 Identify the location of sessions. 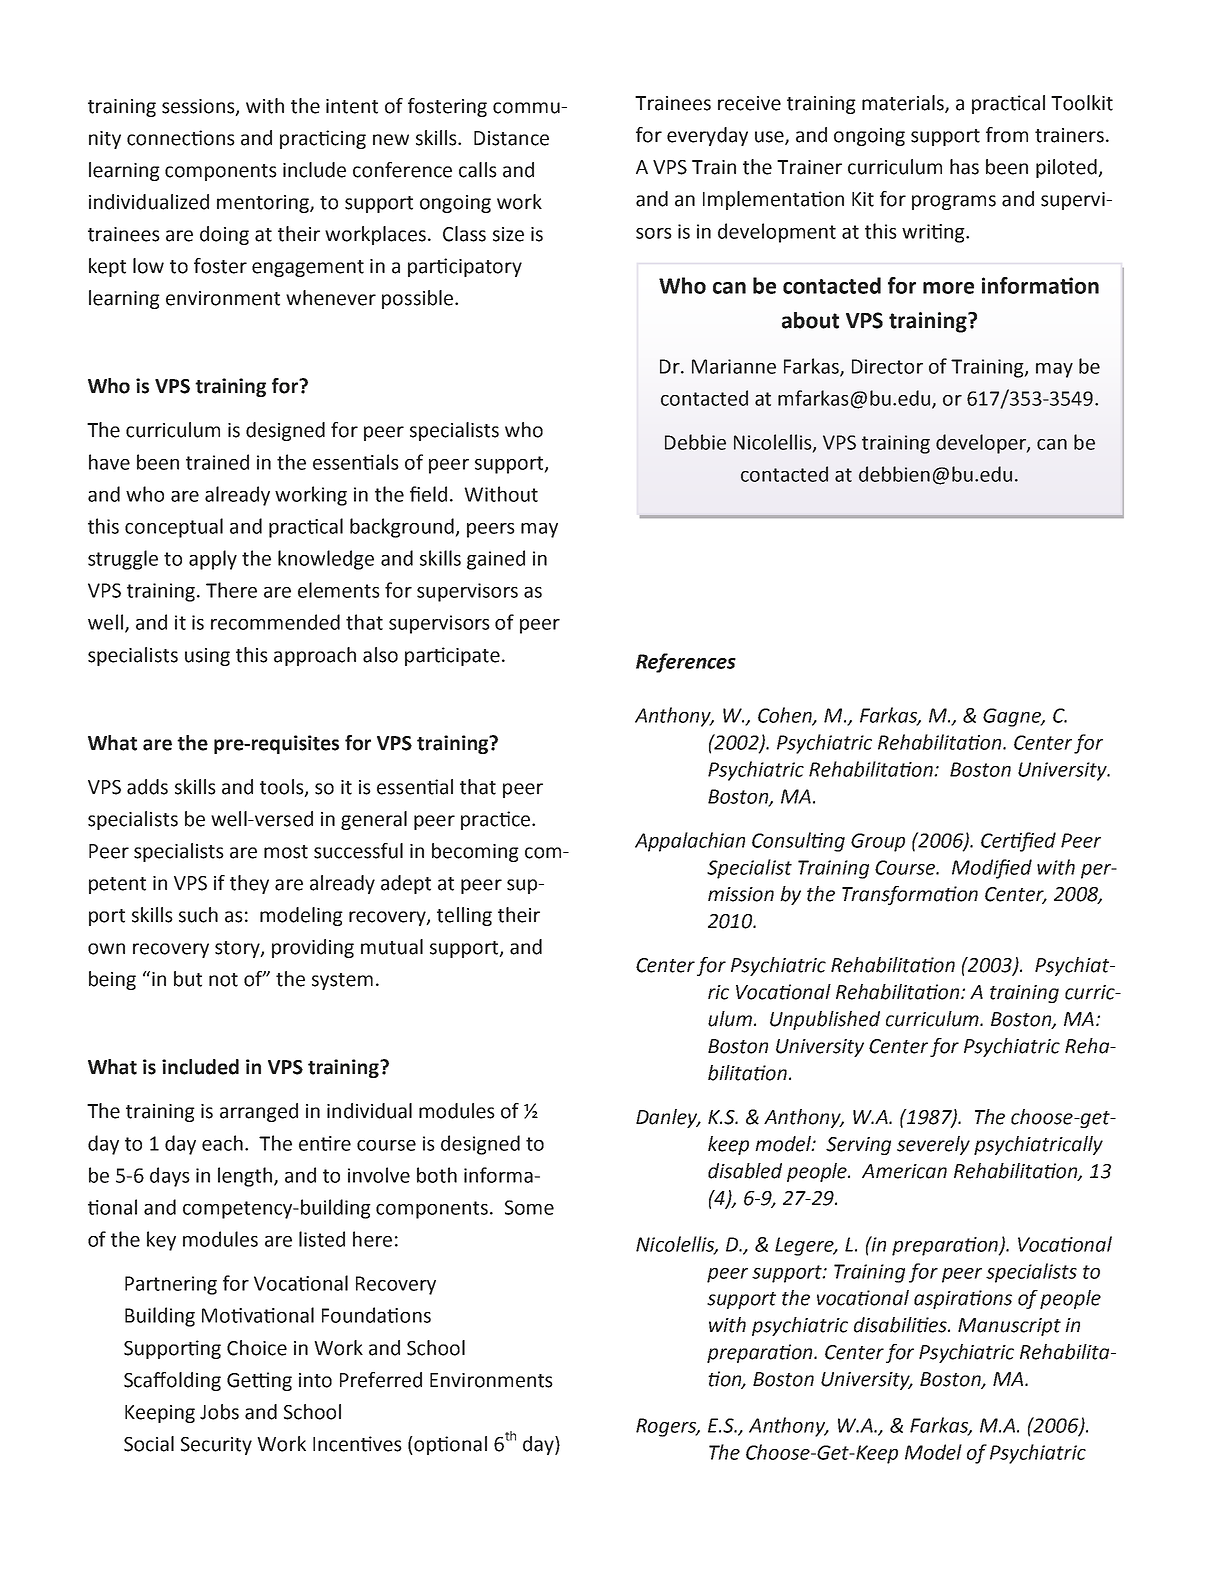
(199, 107).
